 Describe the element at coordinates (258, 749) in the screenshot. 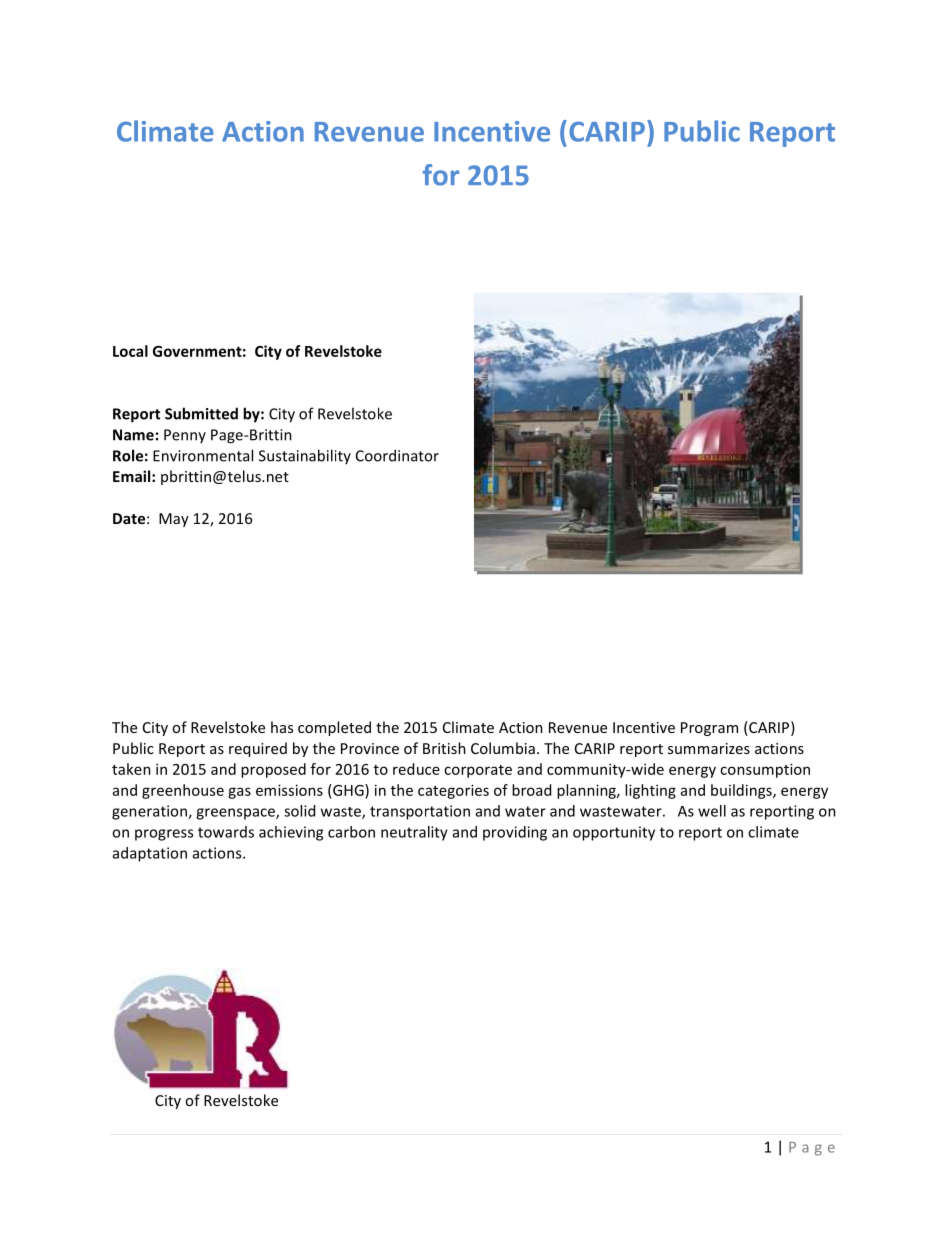

I see `required` at that location.
